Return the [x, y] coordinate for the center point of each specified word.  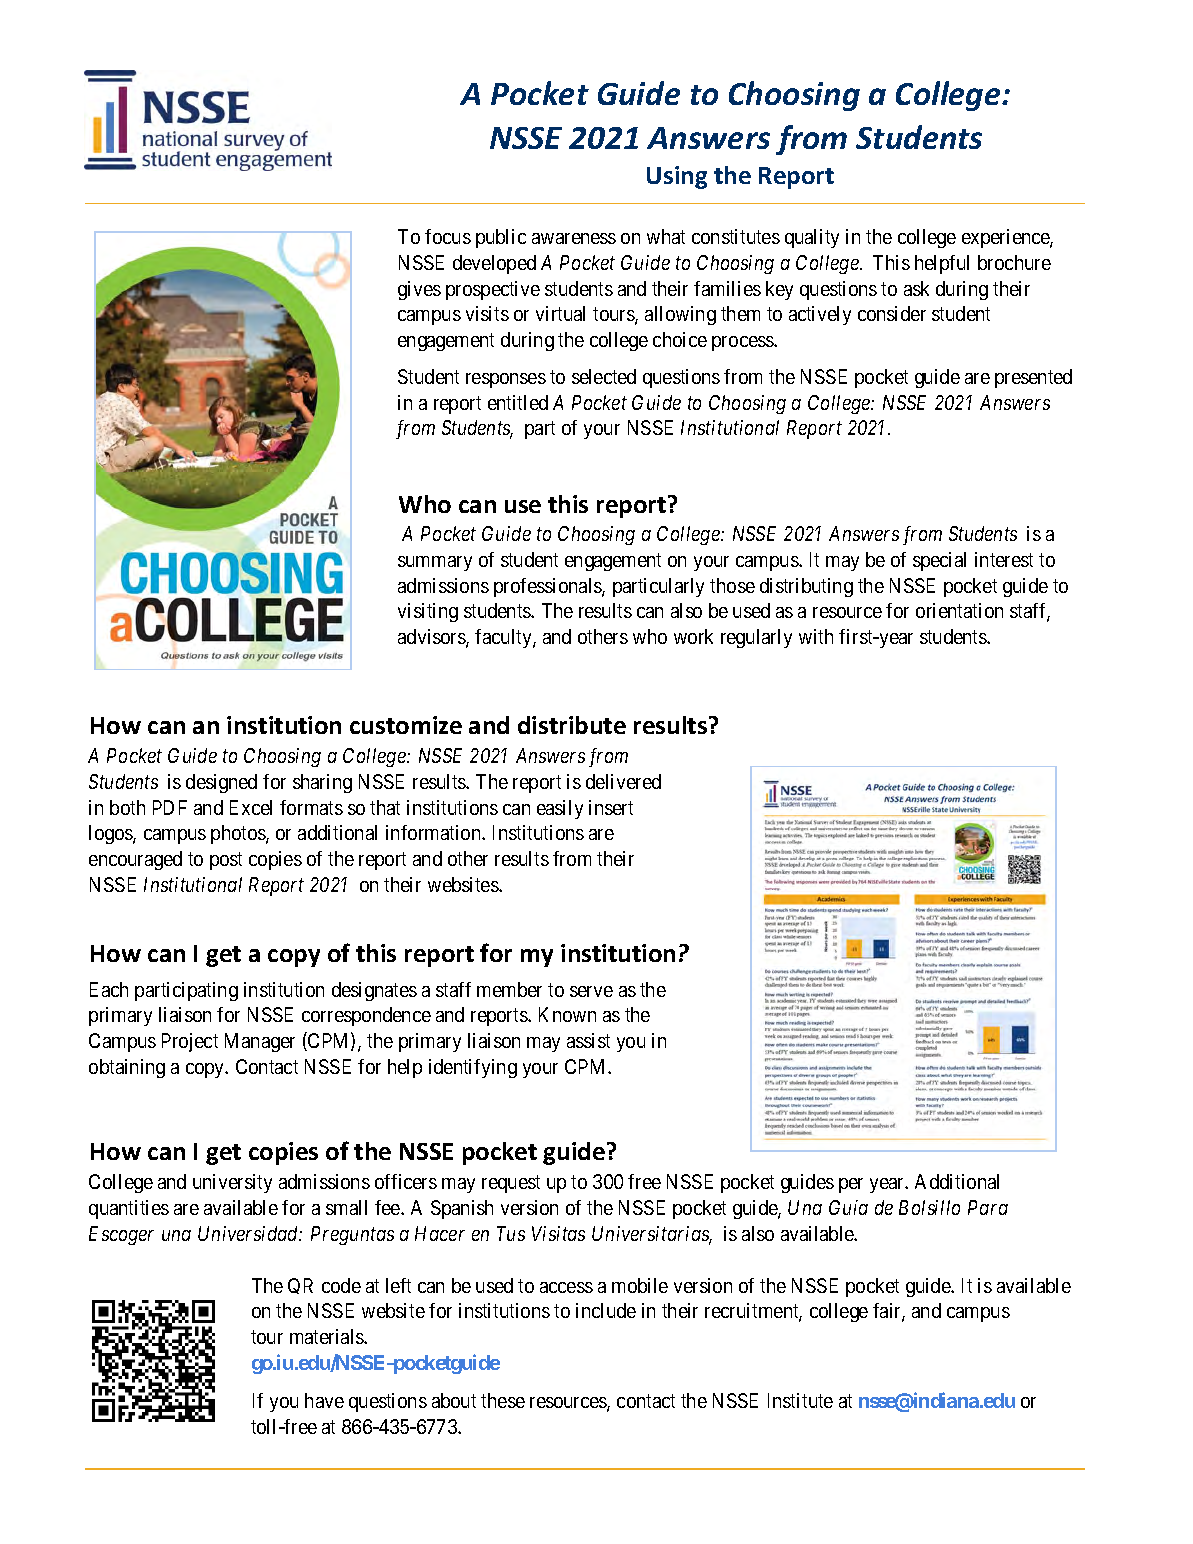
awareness [574, 238]
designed [221, 783]
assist [588, 1040]
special [939, 561]
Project [190, 1042]
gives [419, 290]
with [816, 636]
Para [988, 1207]
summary [435, 563]
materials [327, 1336]
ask [916, 288]
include [606, 1310]
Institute [800, 1400]
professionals [548, 587]
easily [560, 809]
